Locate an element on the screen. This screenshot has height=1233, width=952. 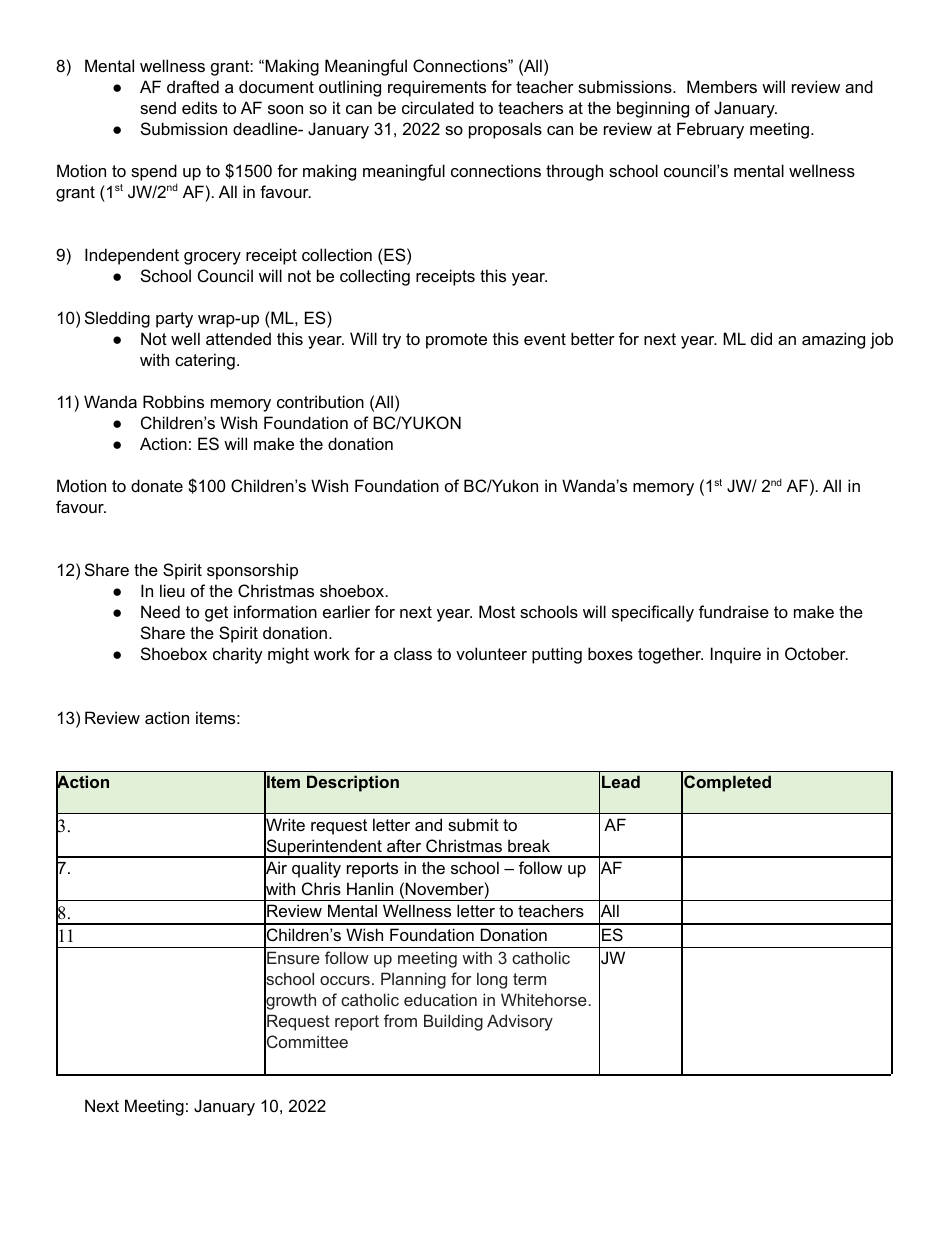
sponsorship is located at coordinates (252, 571).
